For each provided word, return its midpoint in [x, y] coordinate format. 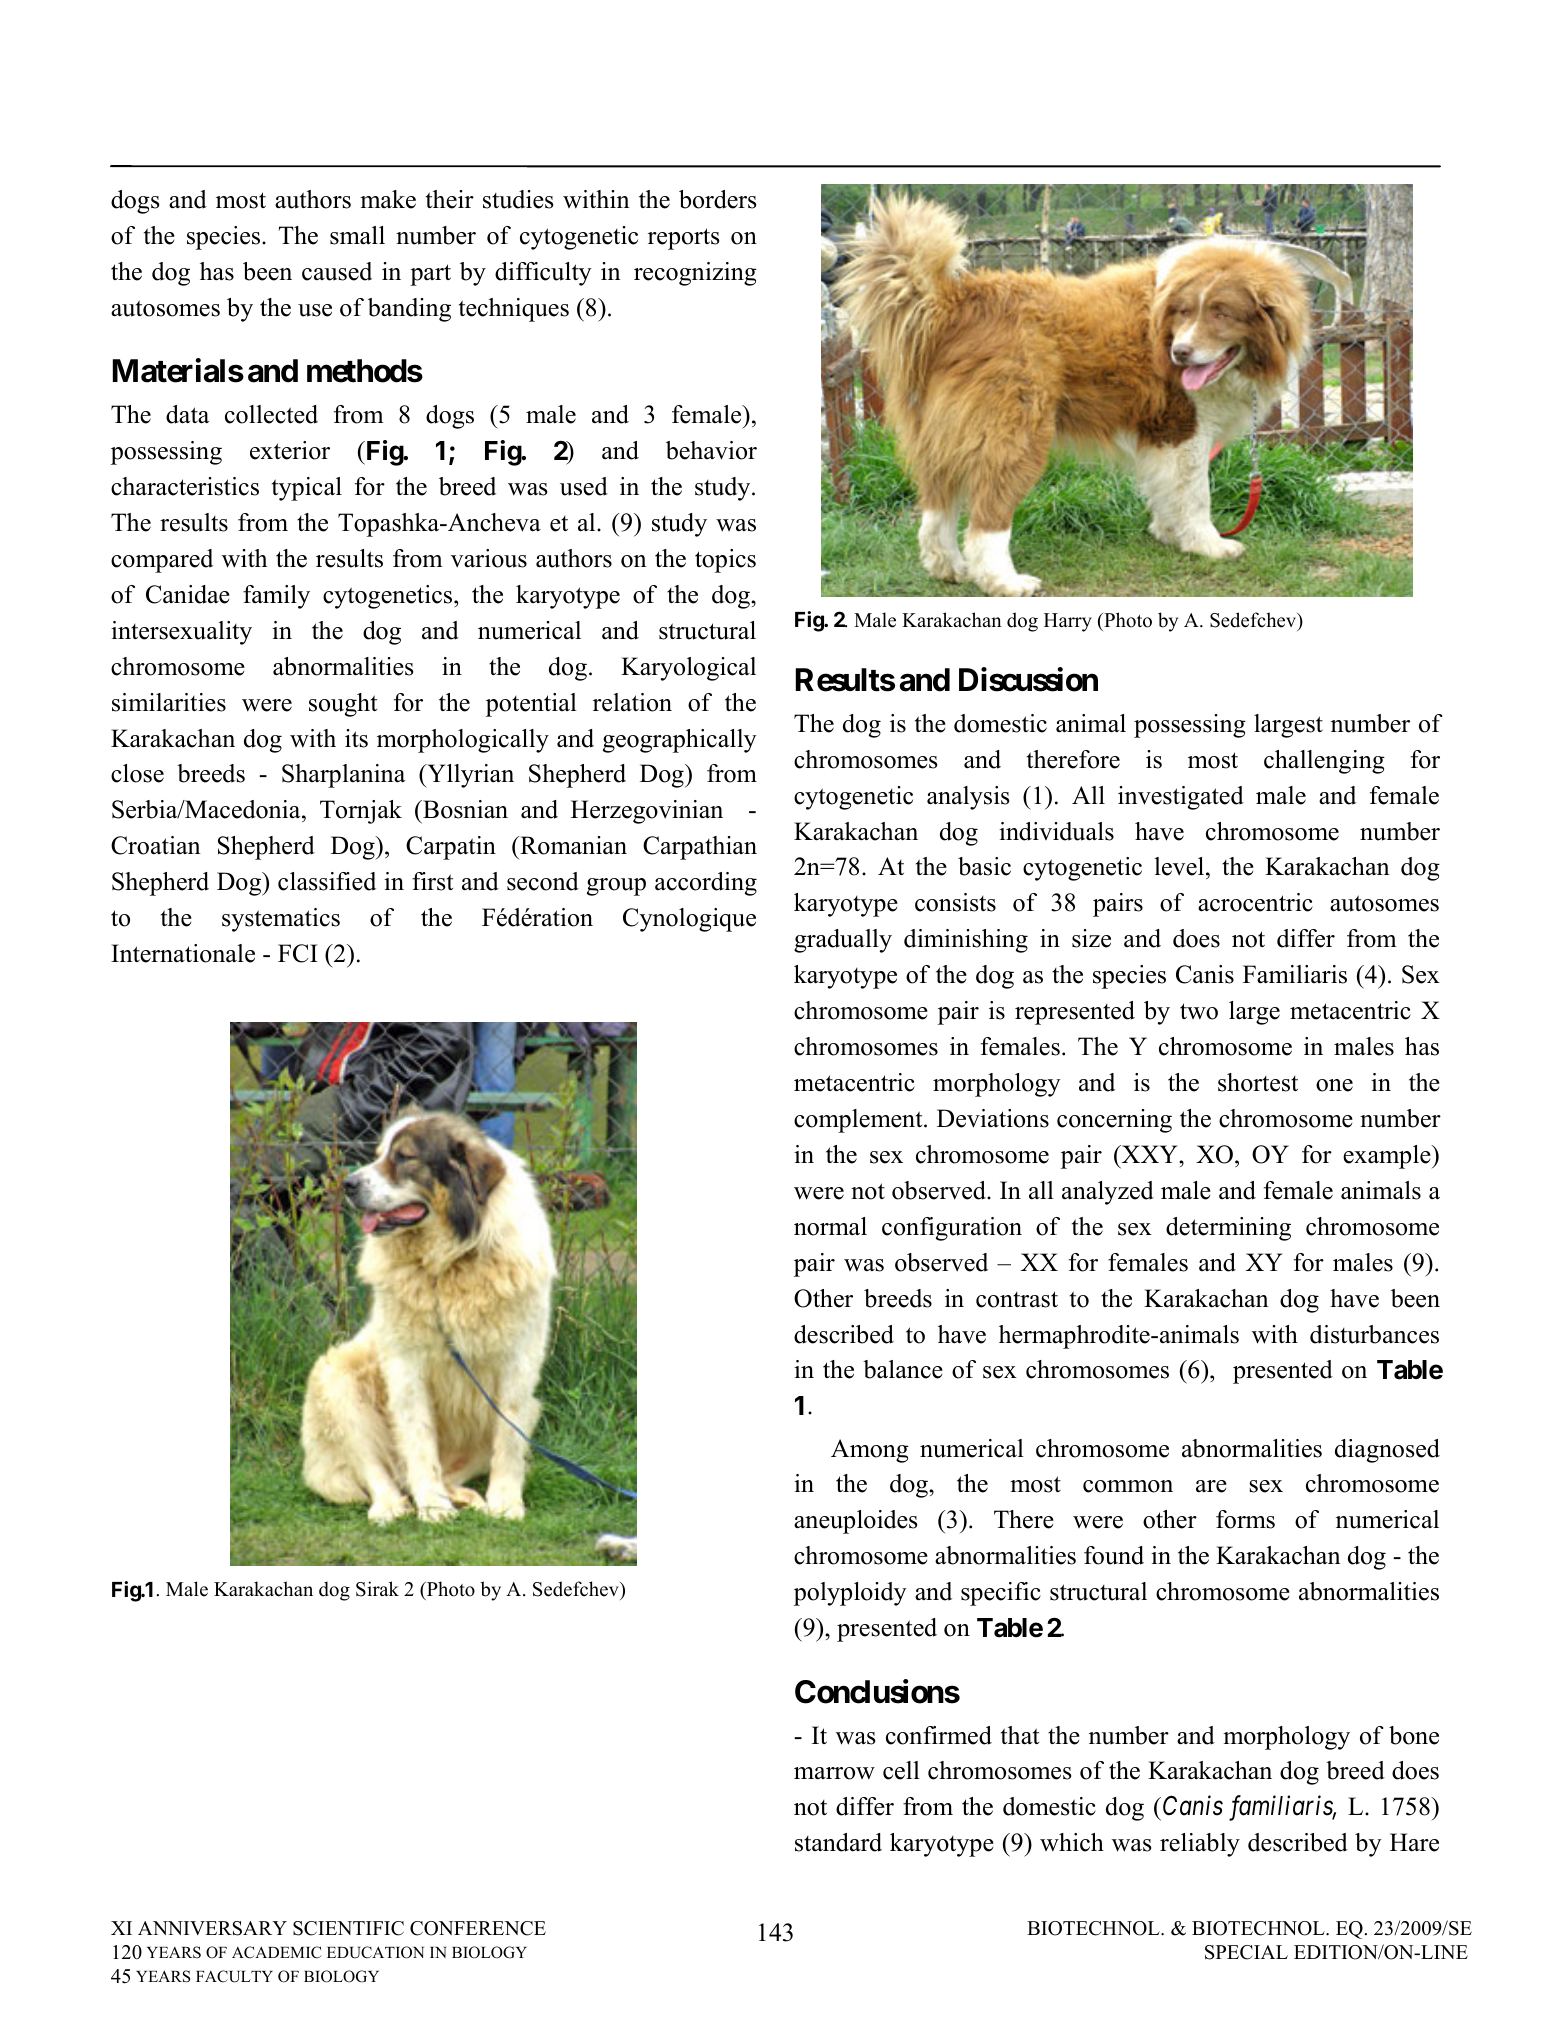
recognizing [695, 274]
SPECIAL [1246, 1952]
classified [327, 881]
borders [717, 199]
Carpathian [700, 848]
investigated [1181, 798]
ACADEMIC [276, 1952]
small [357, 235]
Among [870, 1451]
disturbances [1374, 1334]
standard [838, 1842]
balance [903, 1369]
